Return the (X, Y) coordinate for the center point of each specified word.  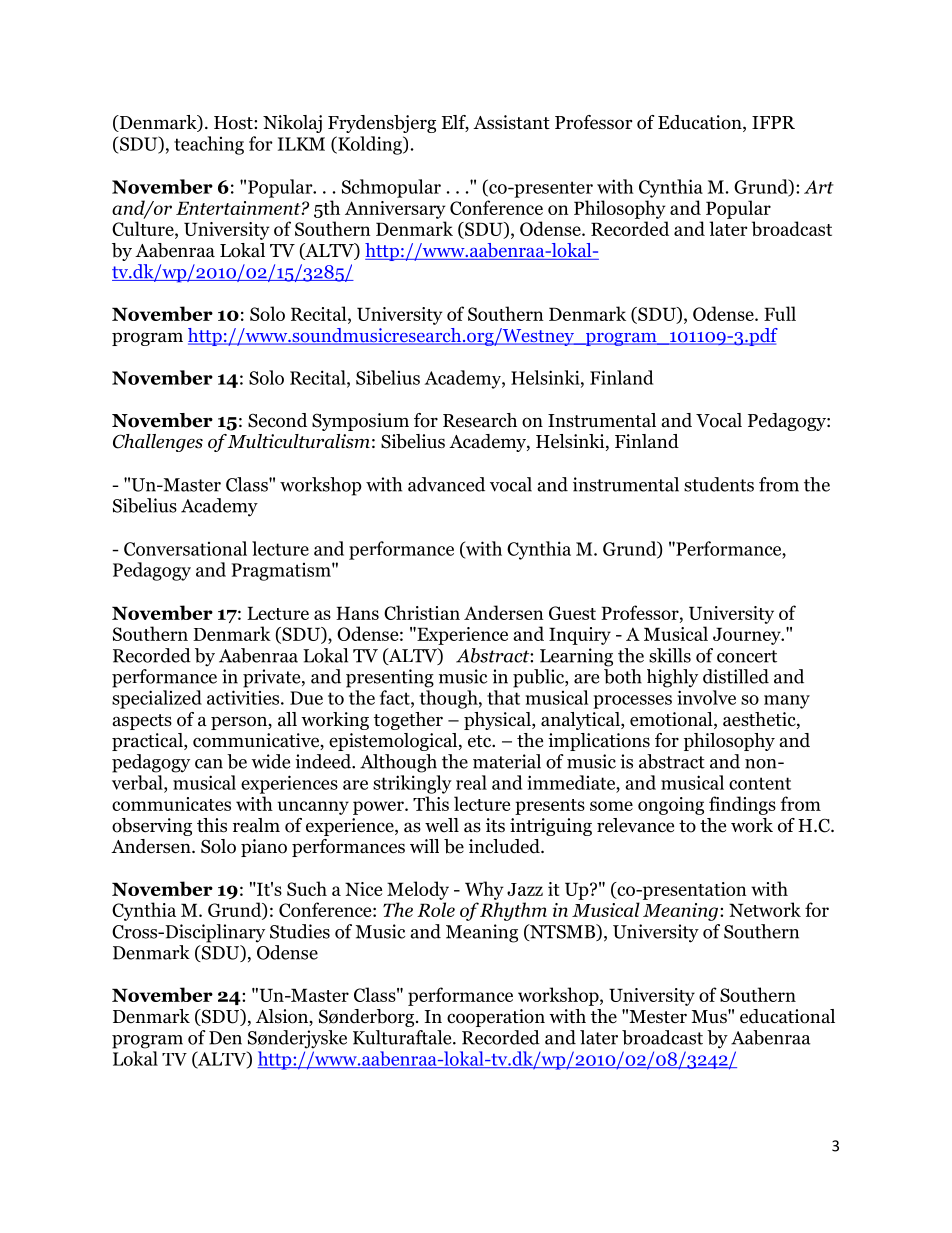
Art (819, 187)
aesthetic (760, 720)
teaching (209, 145)
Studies (300, 931)
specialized (157, 699)
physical (498, 721)
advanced (446, 484)
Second (277, 420)
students (719, 484)
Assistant (511, 122)
